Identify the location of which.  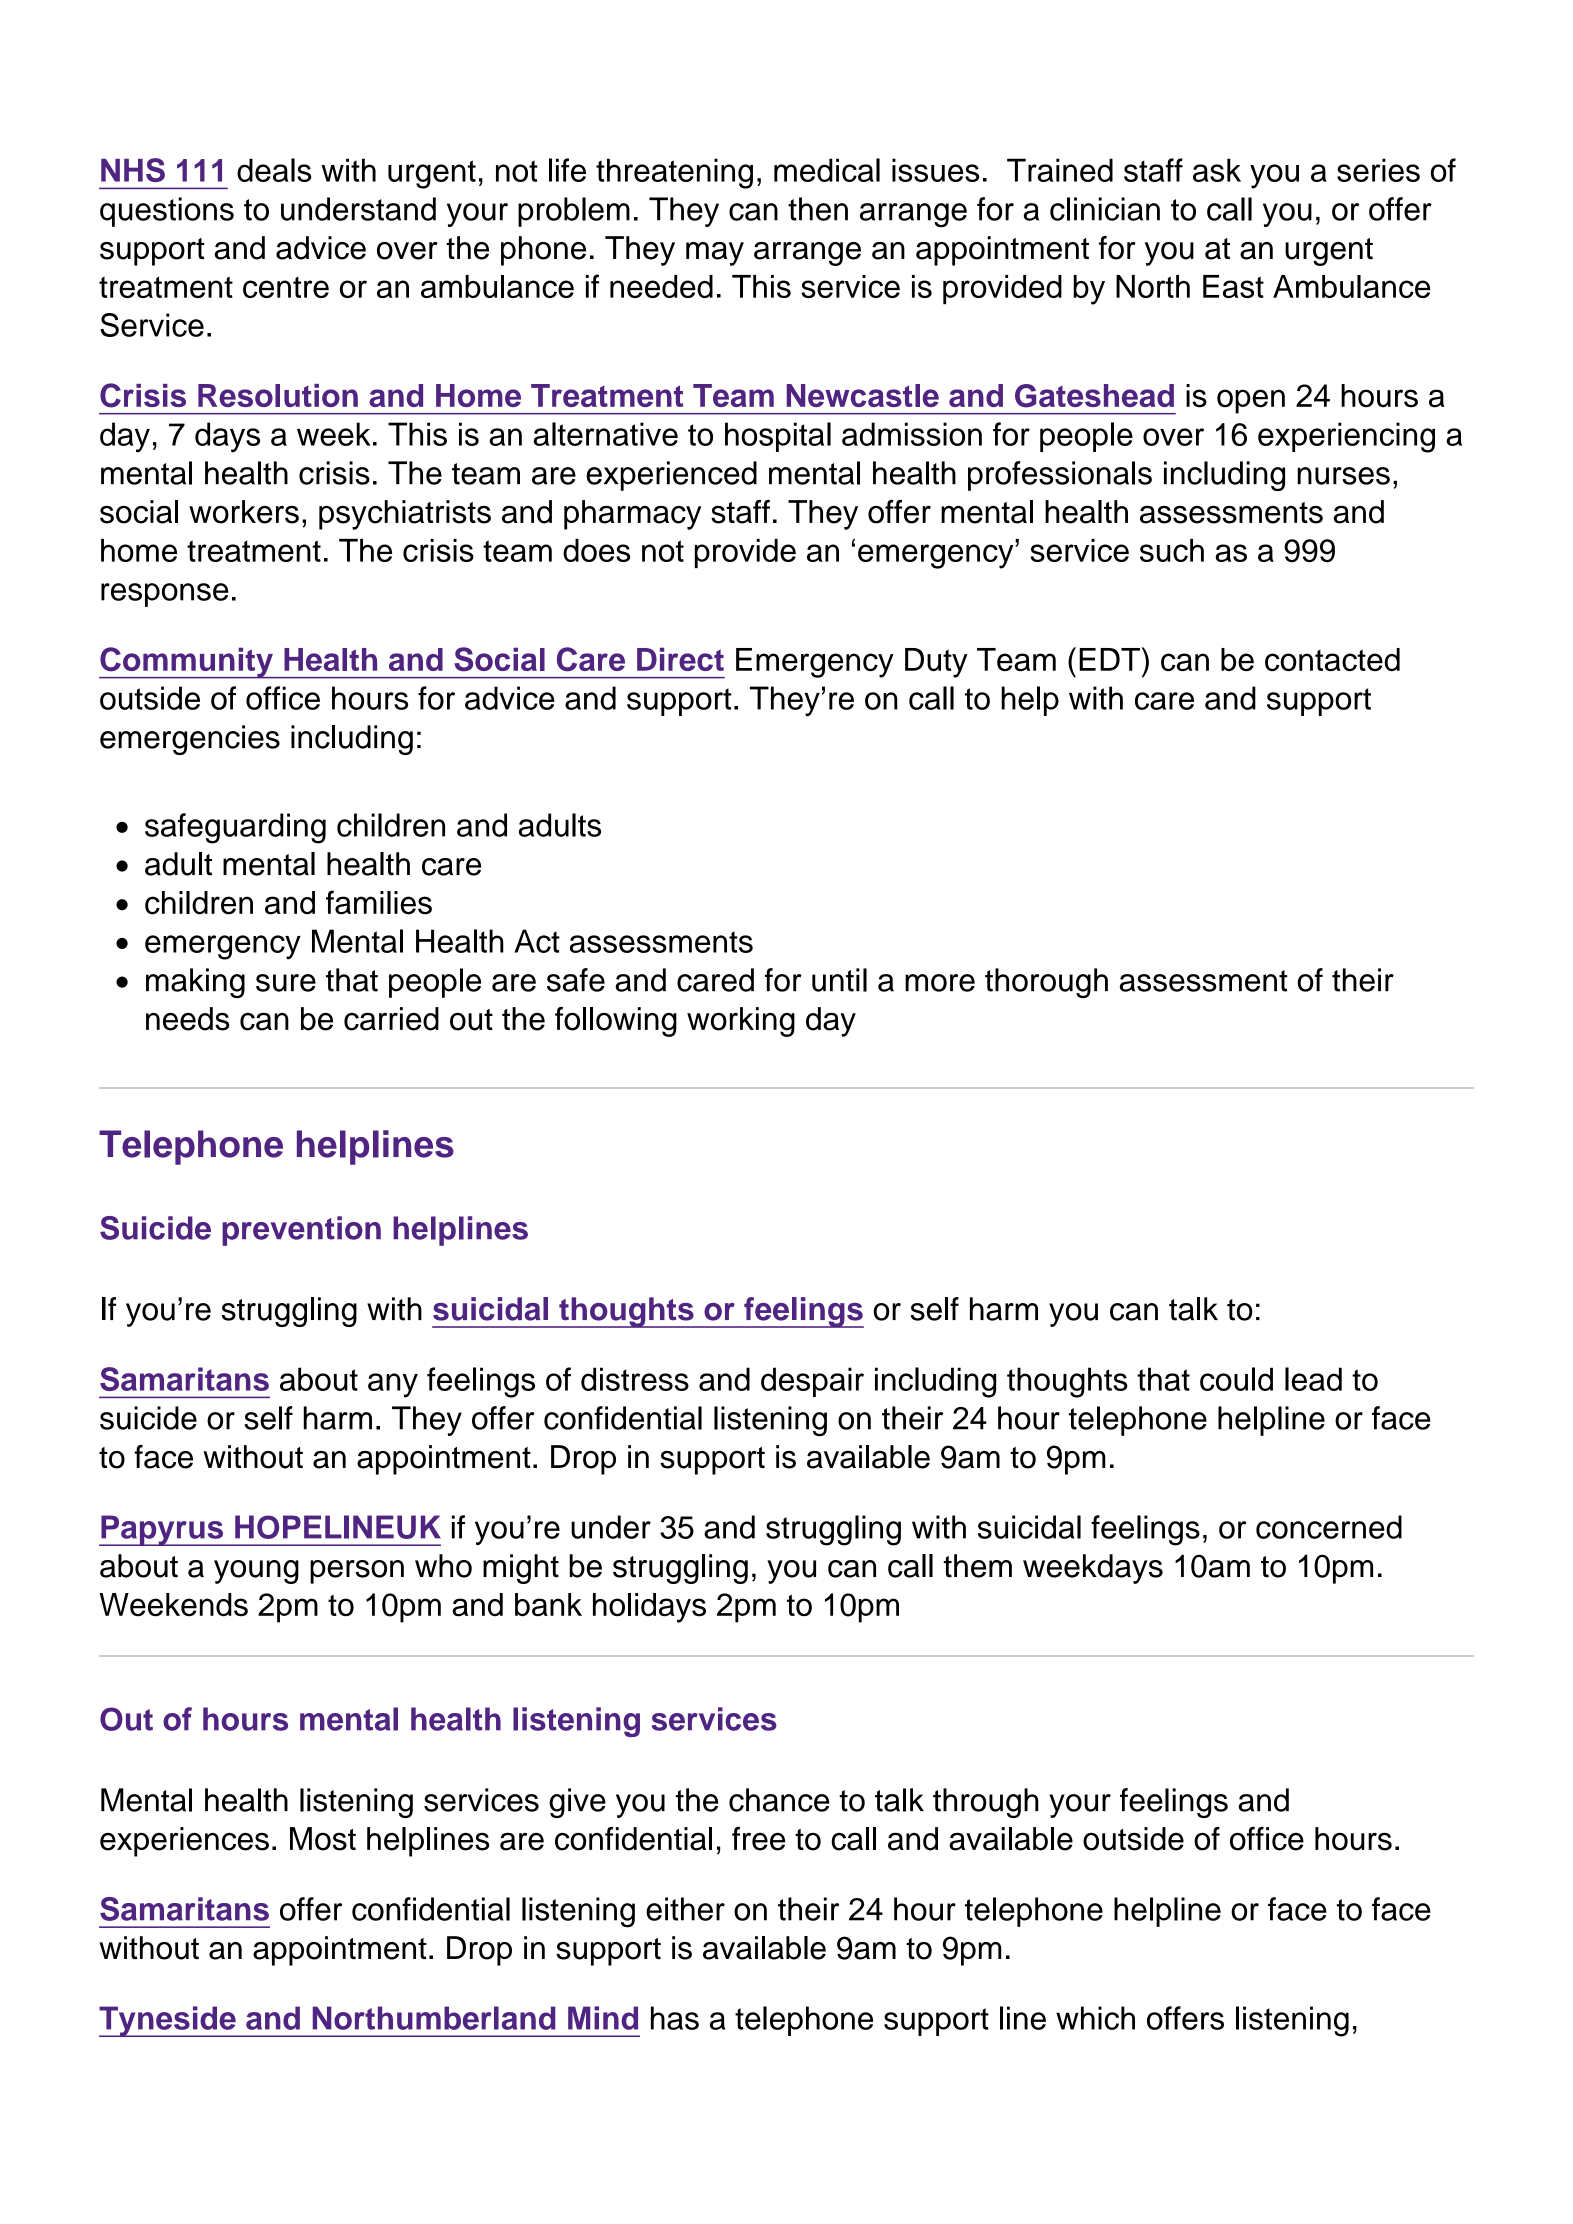
(1095, 2018).
